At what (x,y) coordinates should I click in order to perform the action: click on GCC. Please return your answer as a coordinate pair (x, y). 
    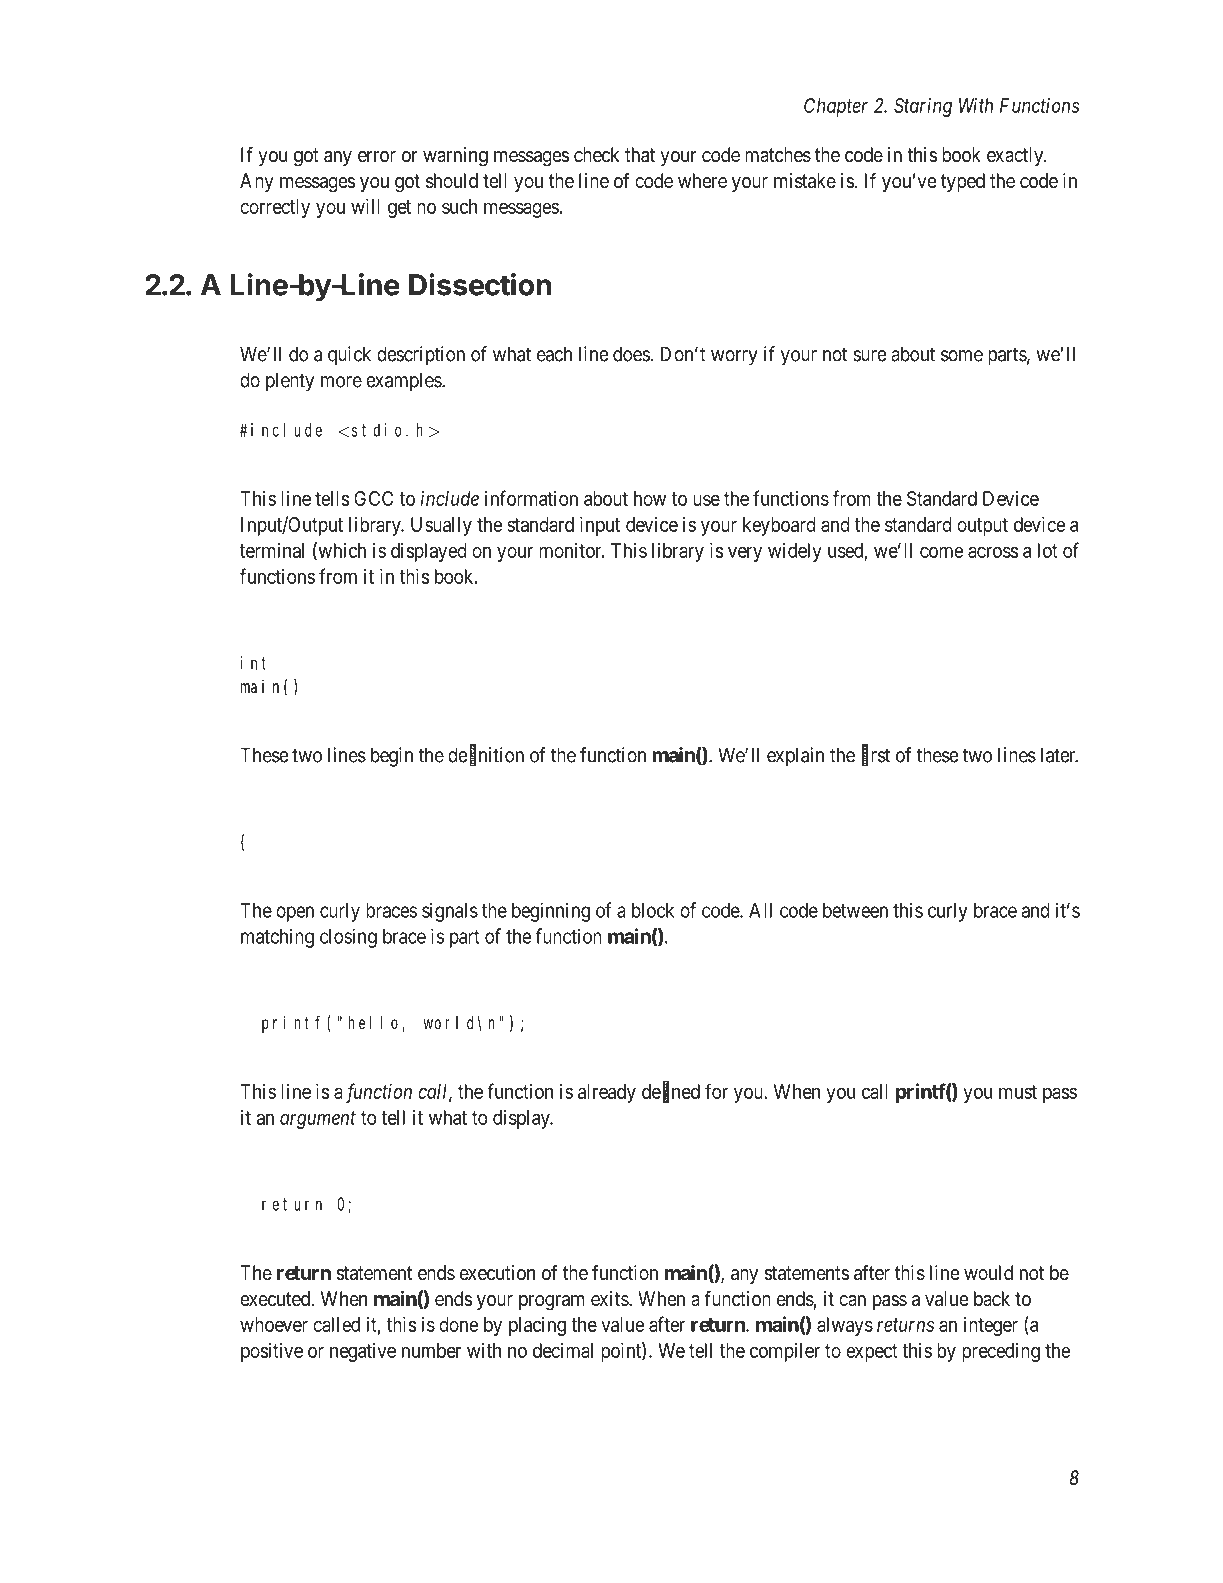
    Looking at the image, I should click on (373, 498).
